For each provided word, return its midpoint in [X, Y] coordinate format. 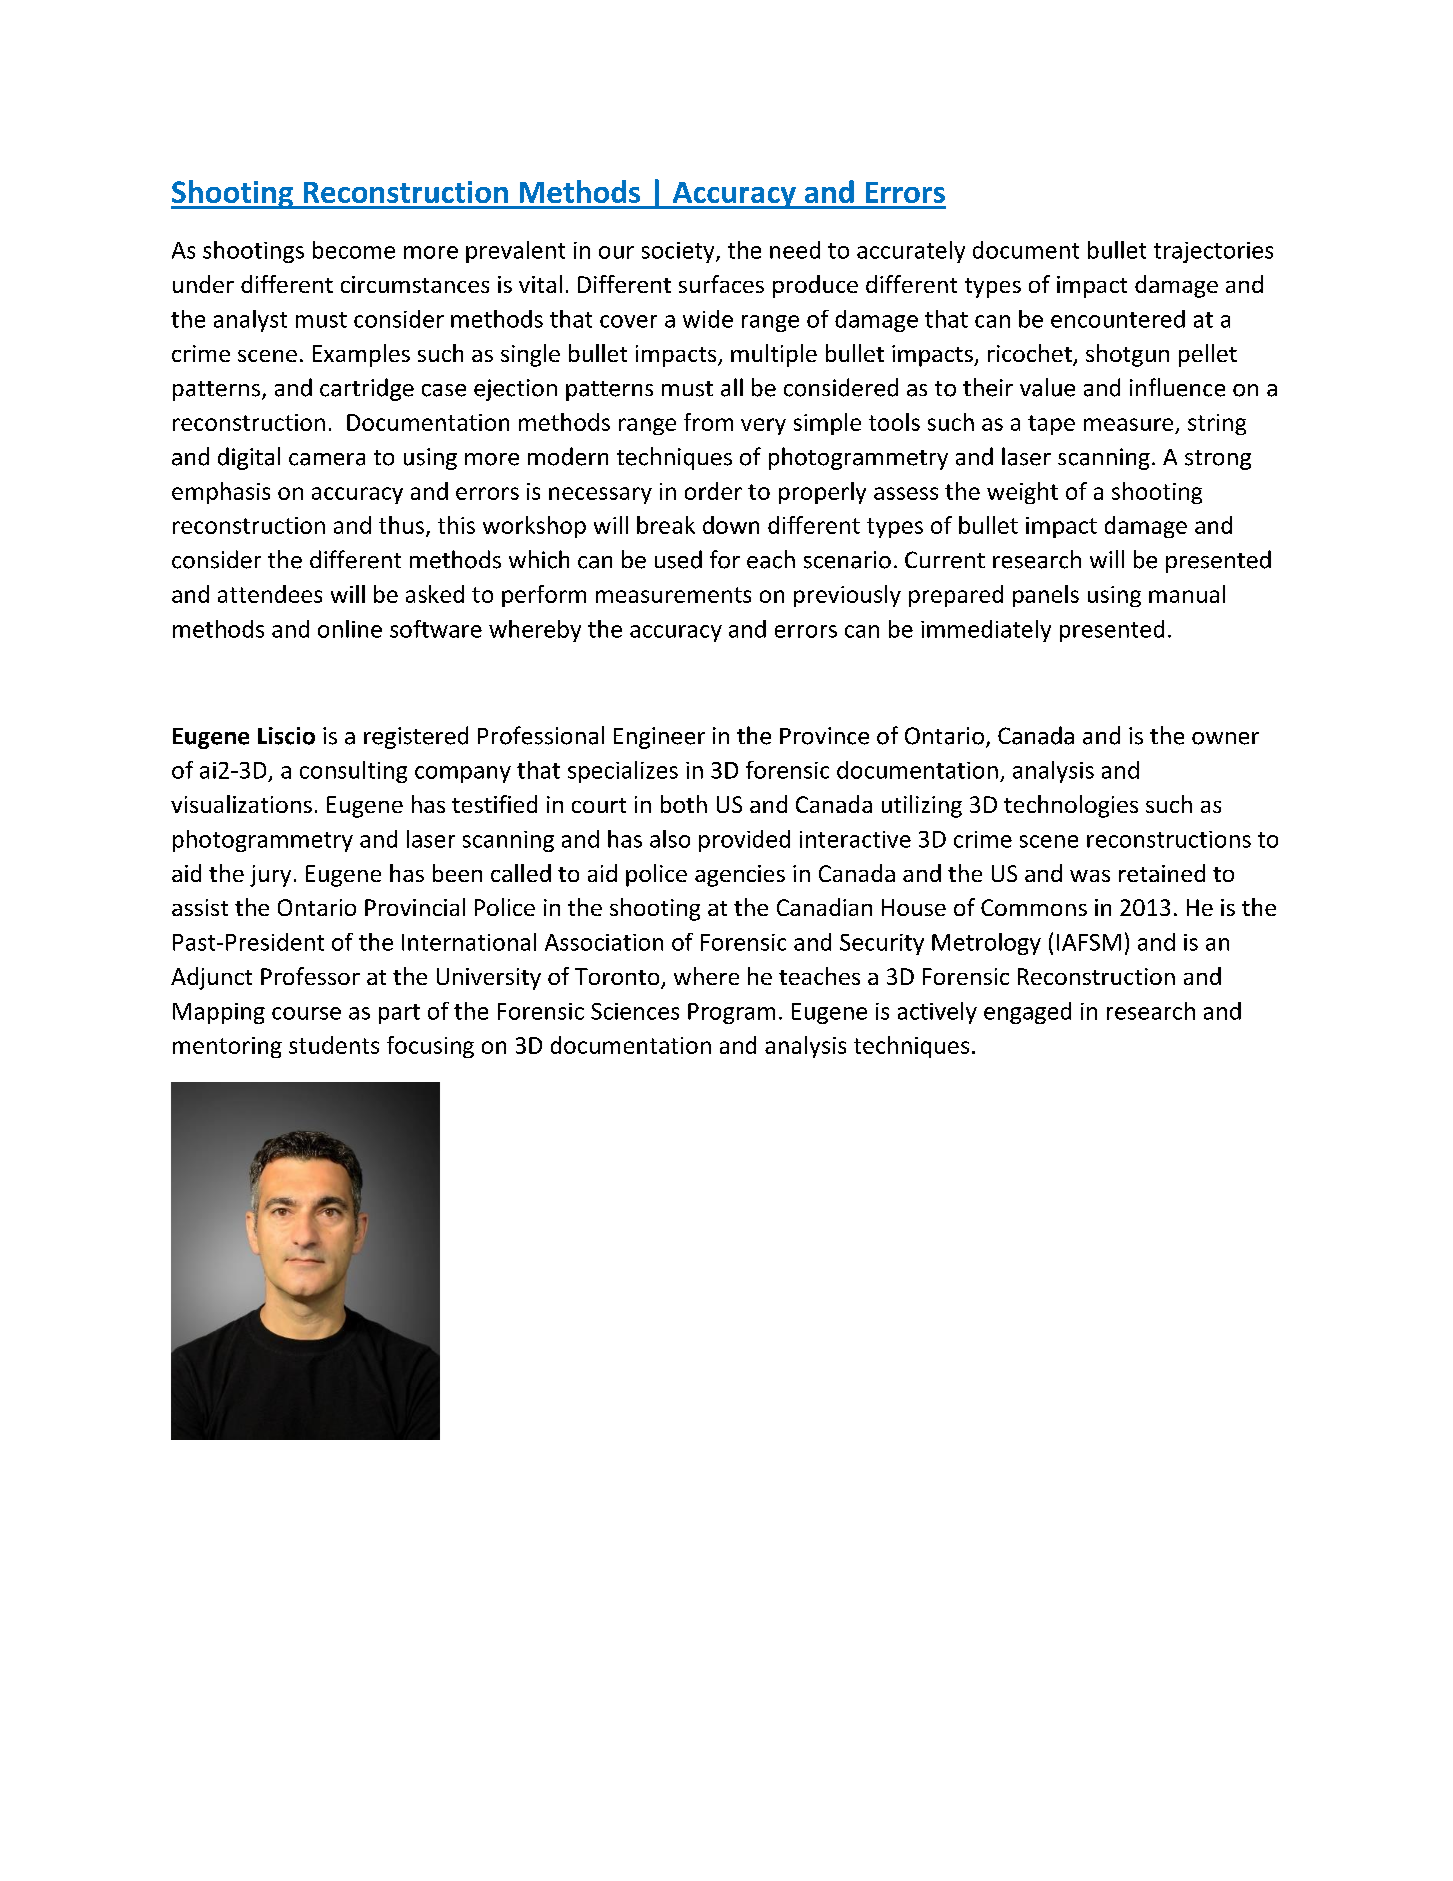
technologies [1071, 806]
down [731, 525]
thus [401, 525]
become [354, 250]
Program [731, 1013]
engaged [1027, 1013]
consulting [353, 772]
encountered [1118, 319]
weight [1022, 493]
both [684, 804]
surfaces [721, 284]
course [306, 1013]
